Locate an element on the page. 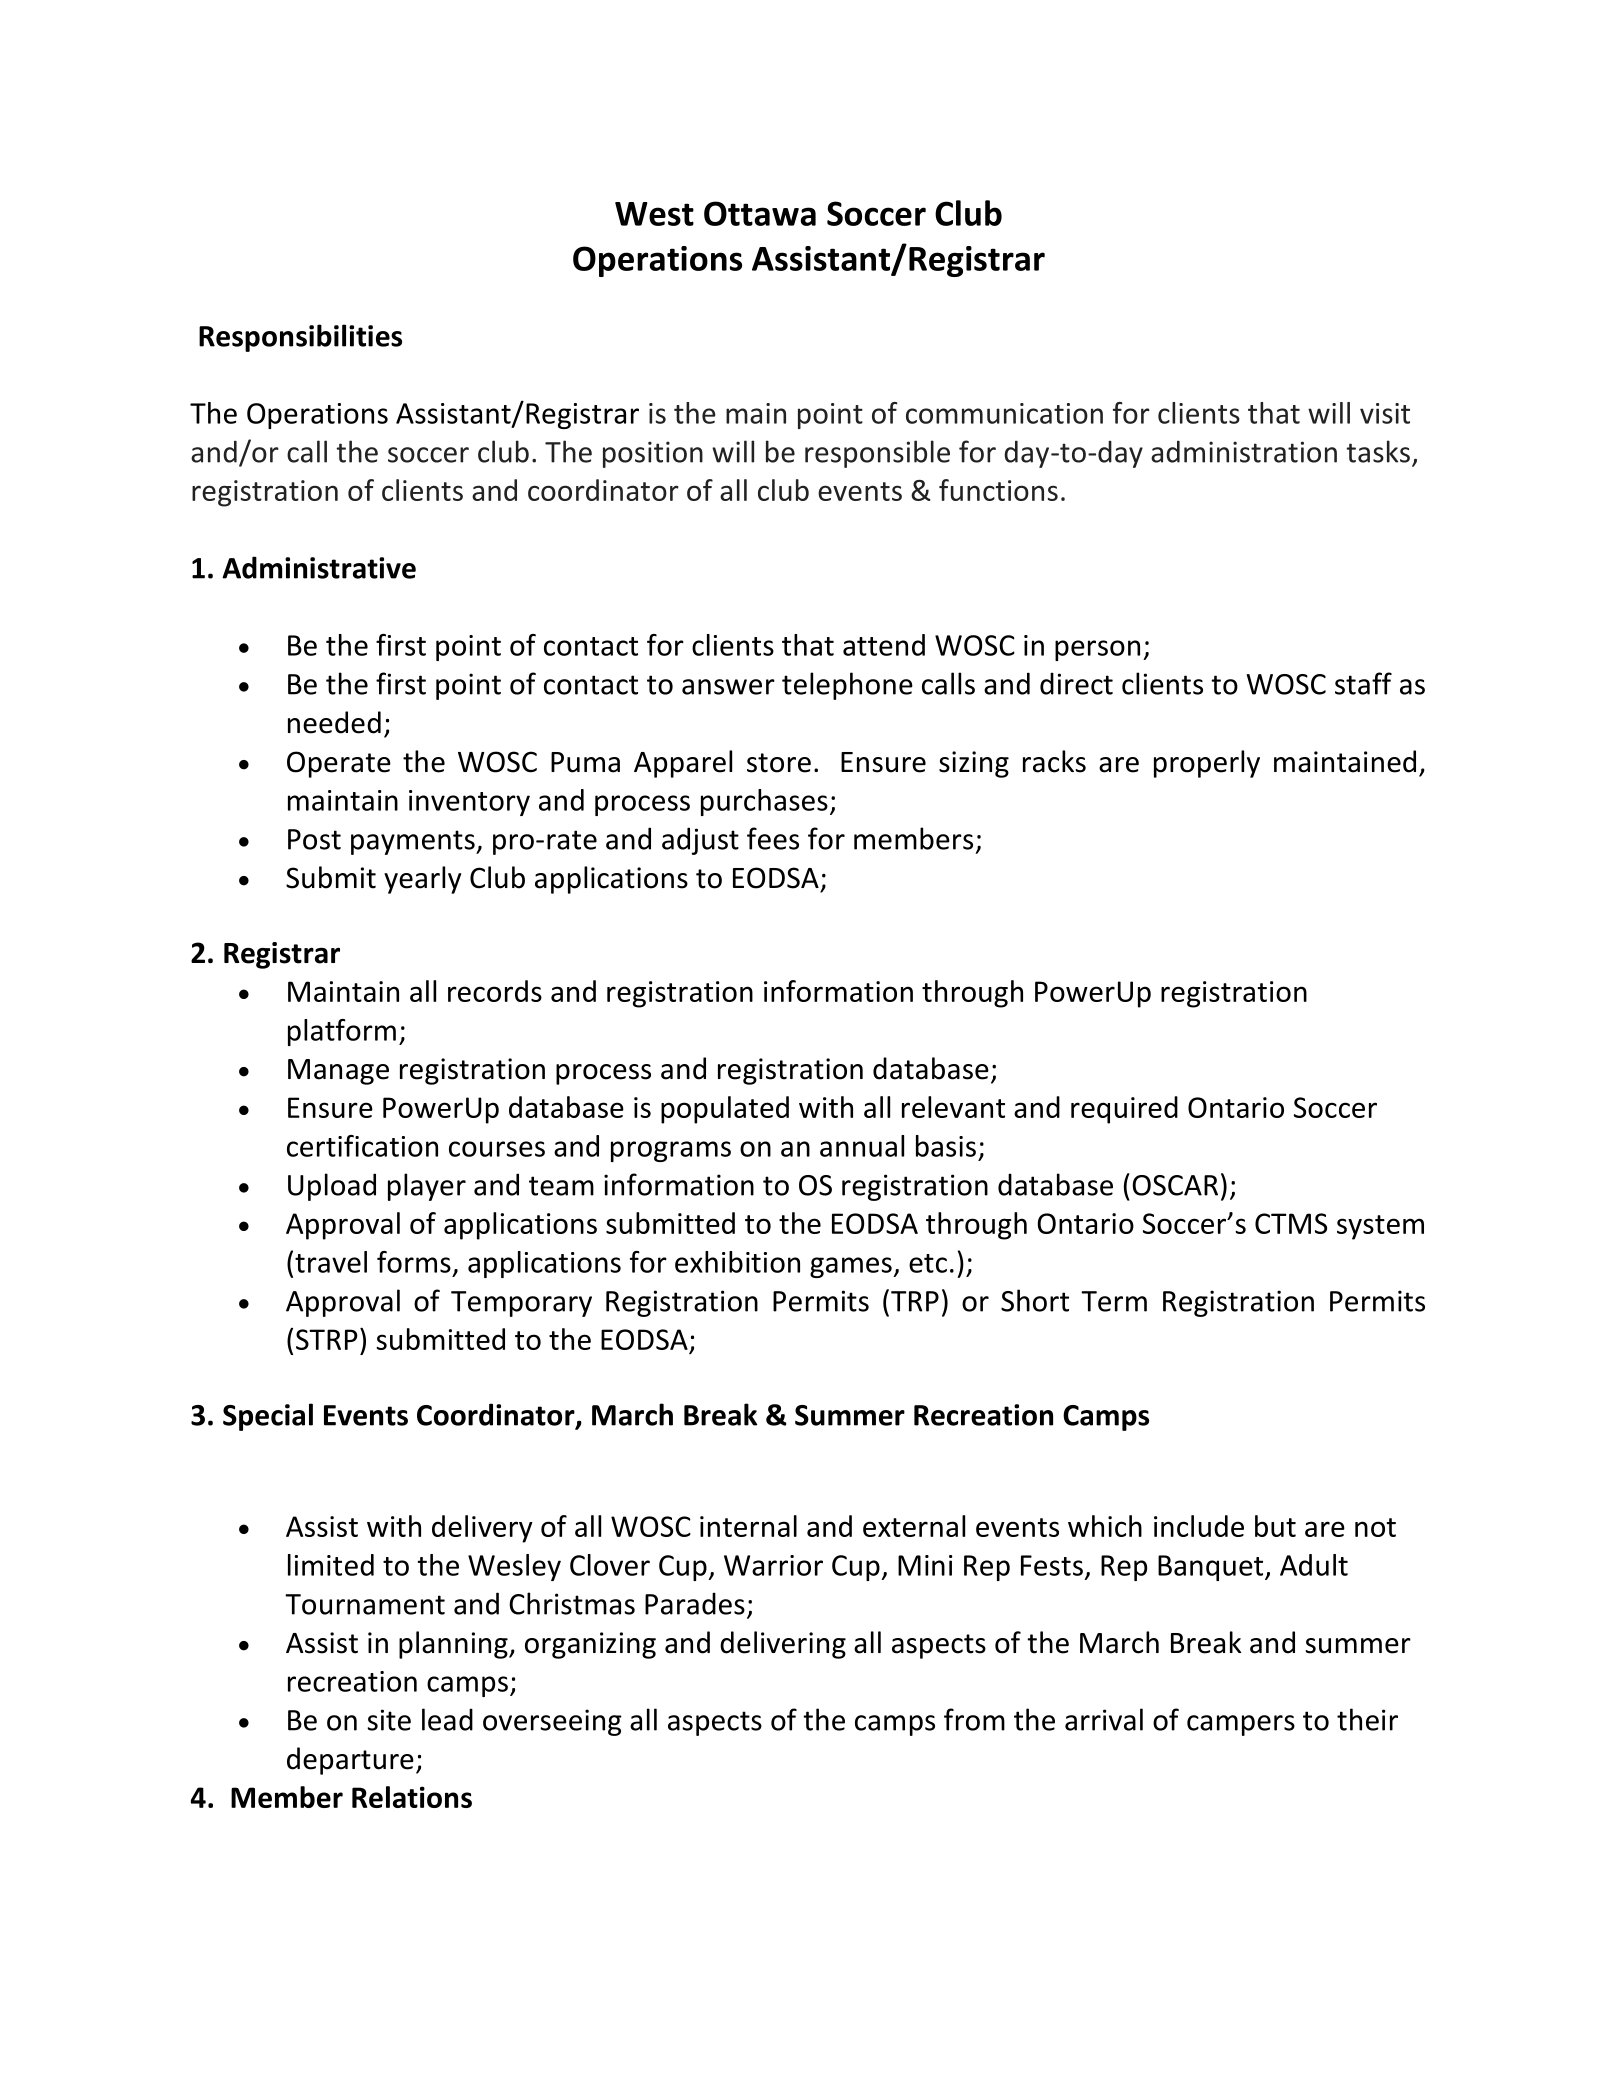 This document has height=2092, width=1617. games is located at coordinates (852, 1267).
